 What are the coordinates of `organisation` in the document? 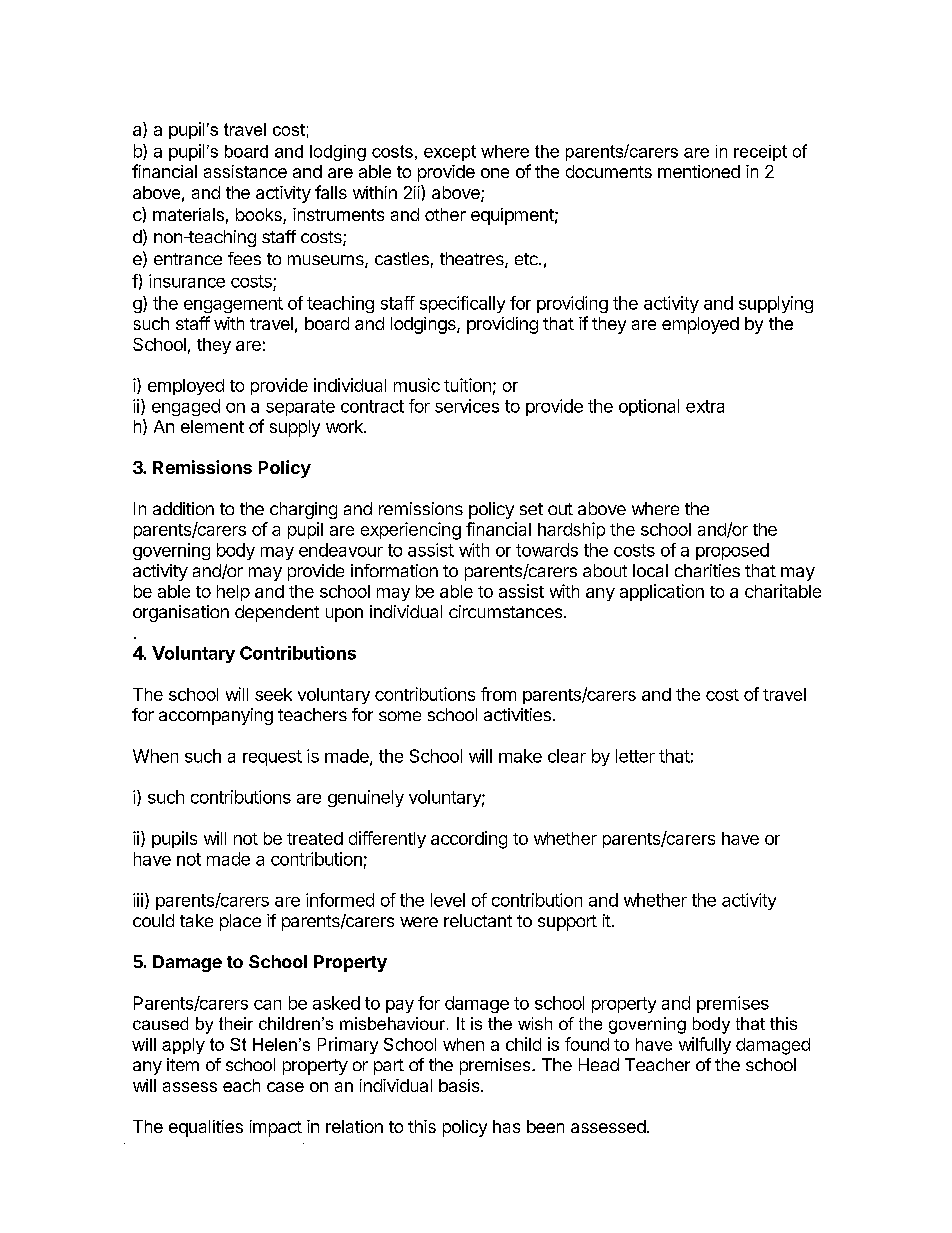 It's located at (181, 613).
